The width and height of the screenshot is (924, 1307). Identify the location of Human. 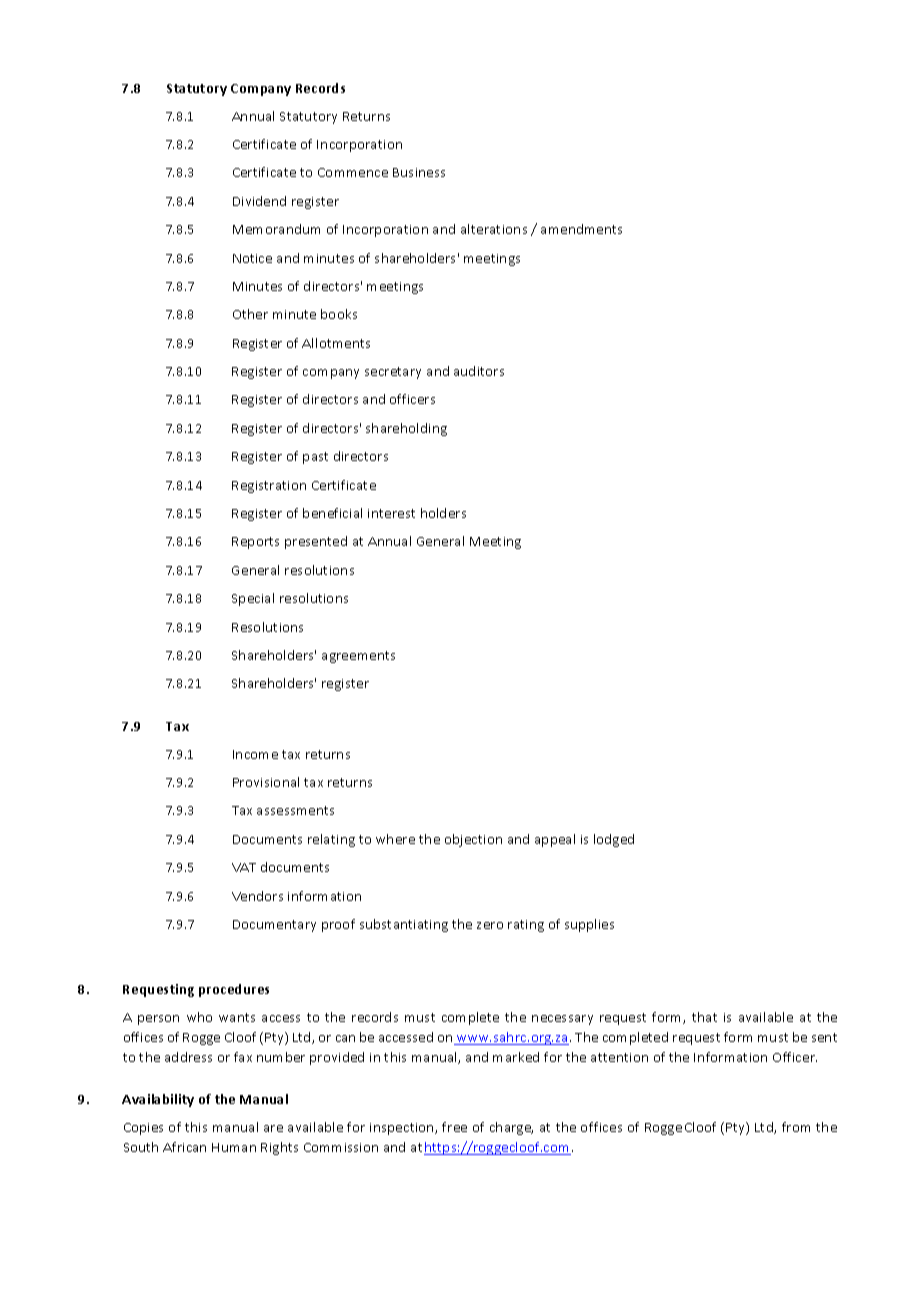
(234, 1147).
